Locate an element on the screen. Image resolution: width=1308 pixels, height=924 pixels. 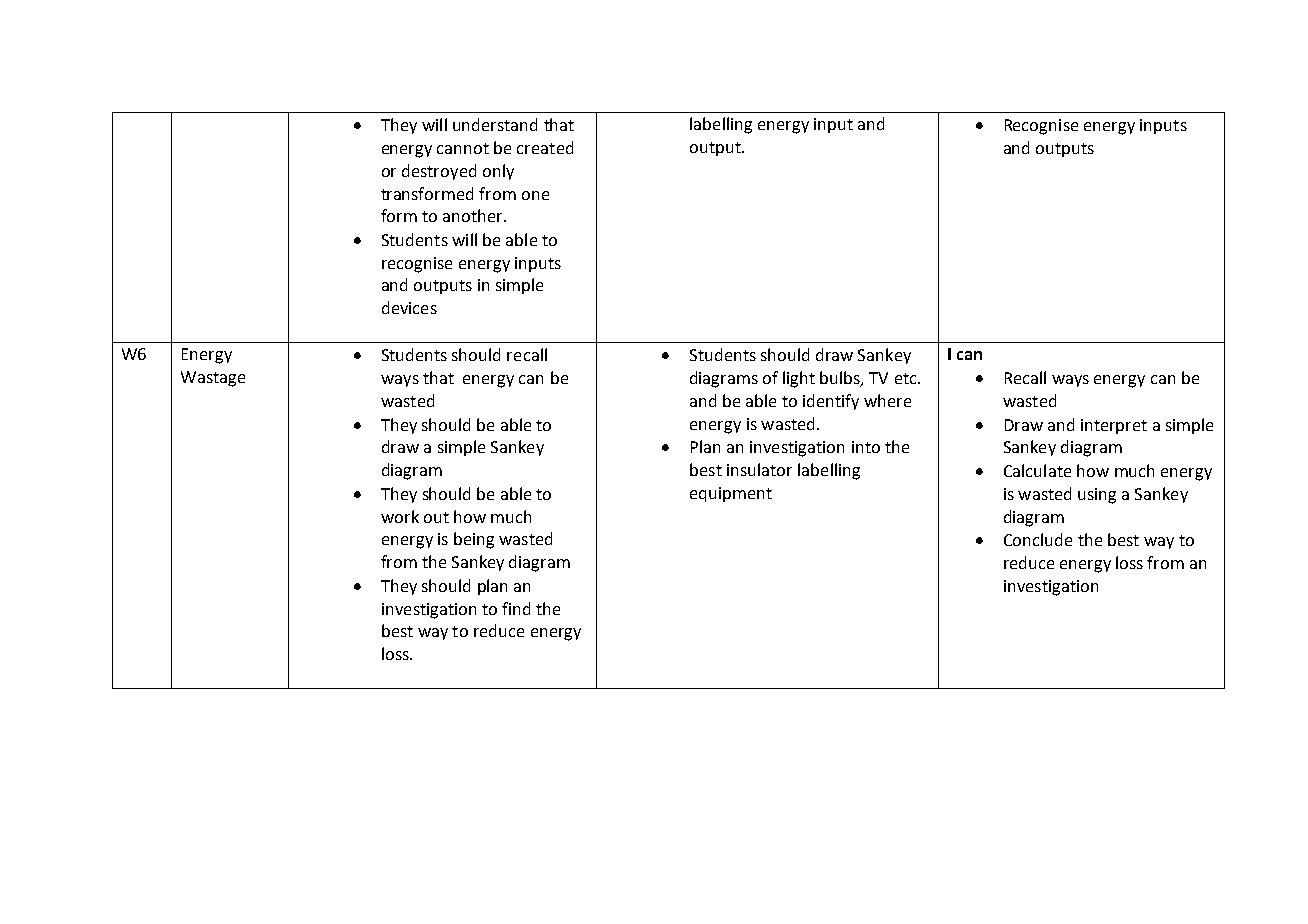
created is located at coordinates (545, 147).
